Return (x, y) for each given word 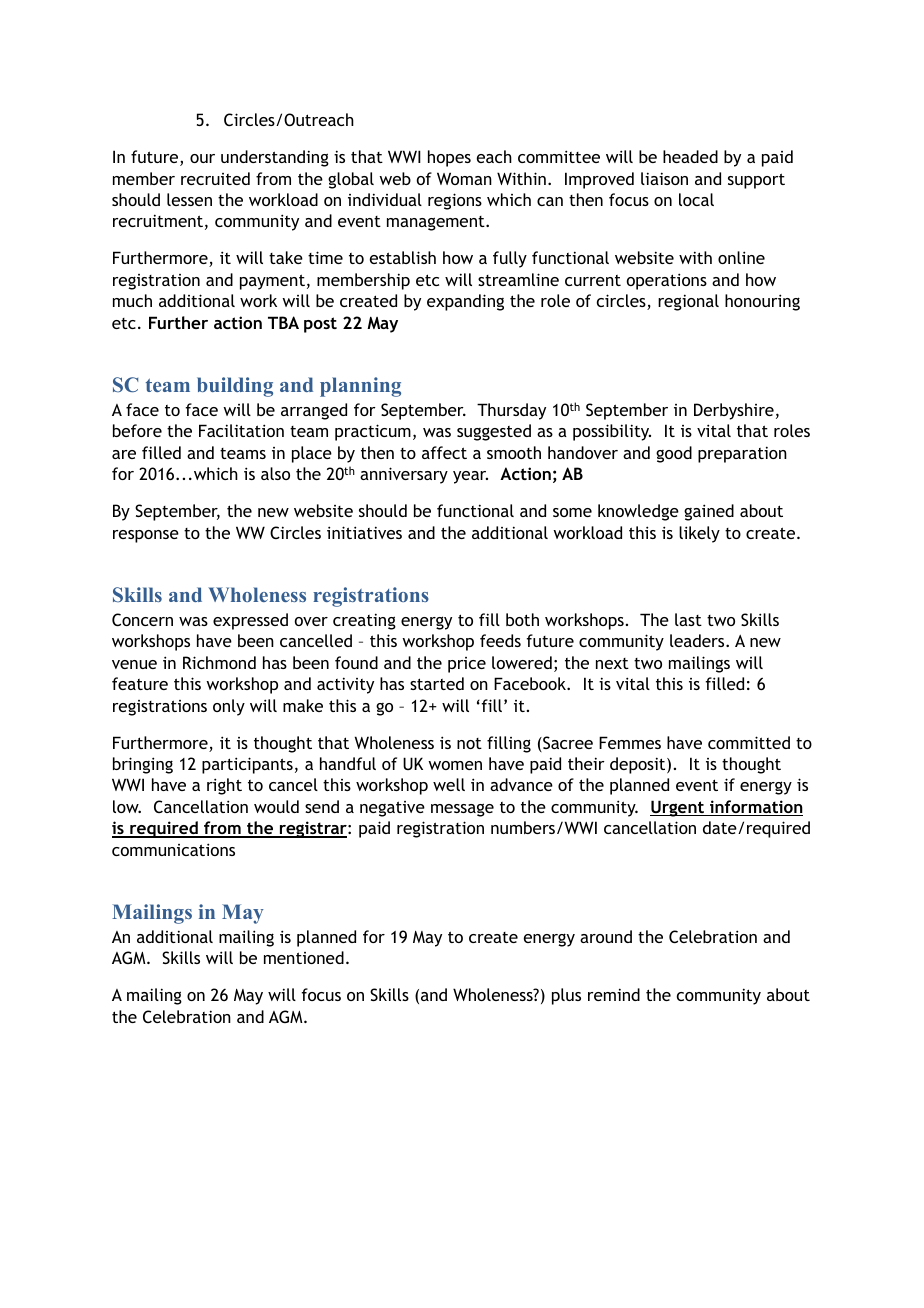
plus (566, 996)
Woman (464, 178)
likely (699, 534)
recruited (215, 178)
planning (360, 387)
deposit (639, 765)
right (224, 786)
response (146, 536)
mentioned (304, 957)
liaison (664, 178)
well (449, 784)
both (522, 619)
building (235, 387)
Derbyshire (734, 411)
